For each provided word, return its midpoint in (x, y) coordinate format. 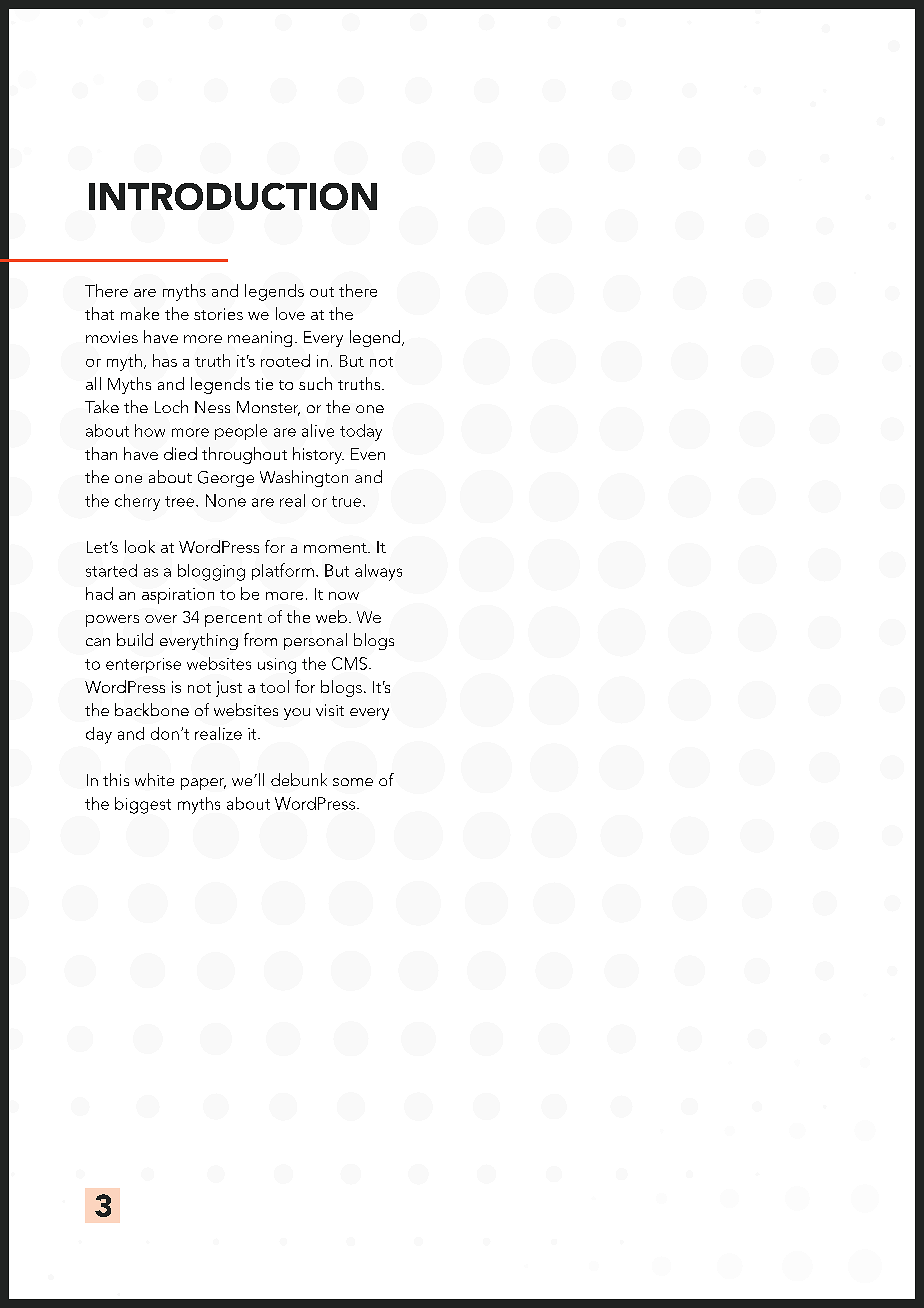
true (346, 501)
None (226, 500)
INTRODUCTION (233, 196)
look (140, 546)
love (290, 313)
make (140, 313)
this (116, 779)
